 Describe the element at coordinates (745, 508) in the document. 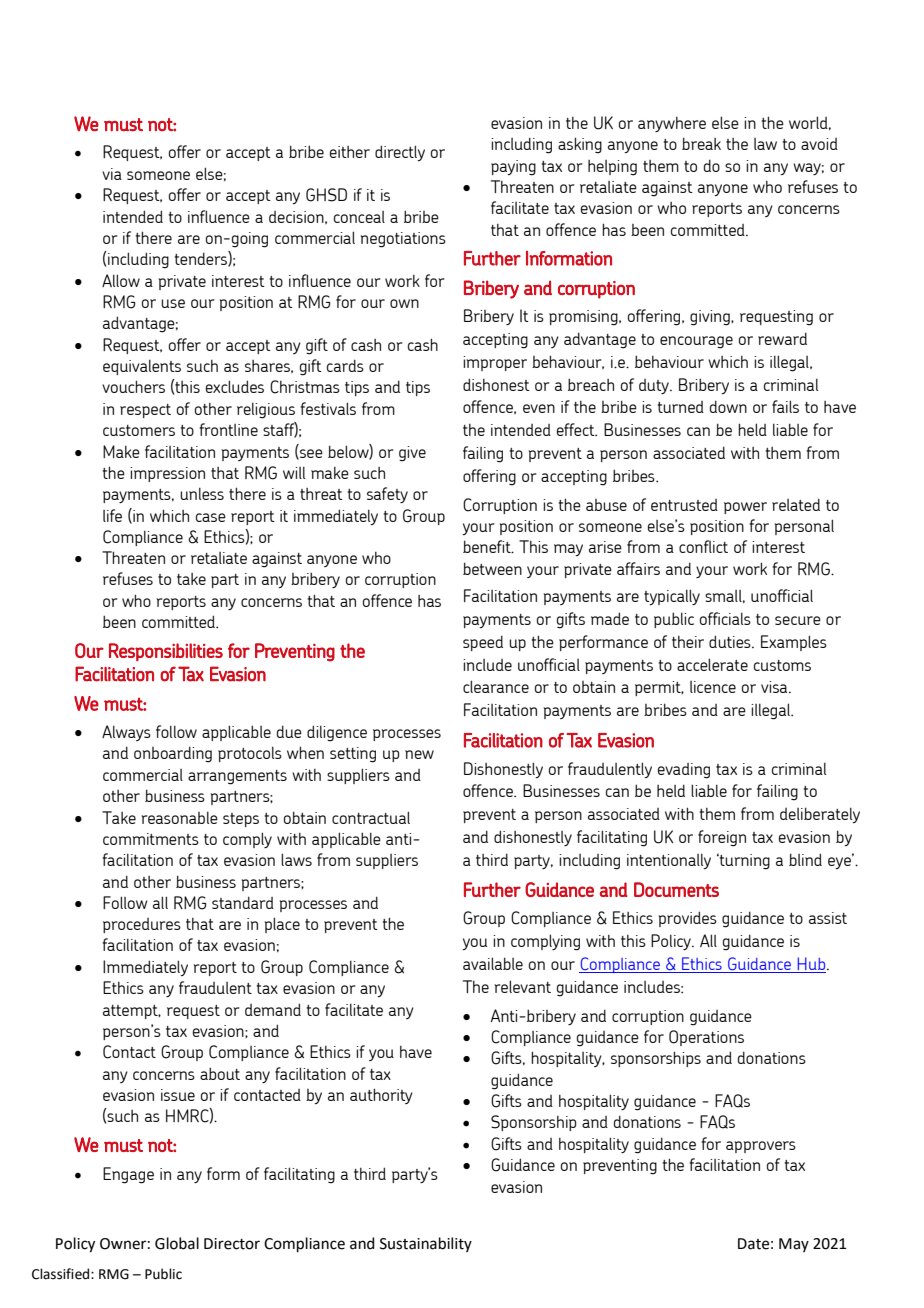

I see `power` at that location.
